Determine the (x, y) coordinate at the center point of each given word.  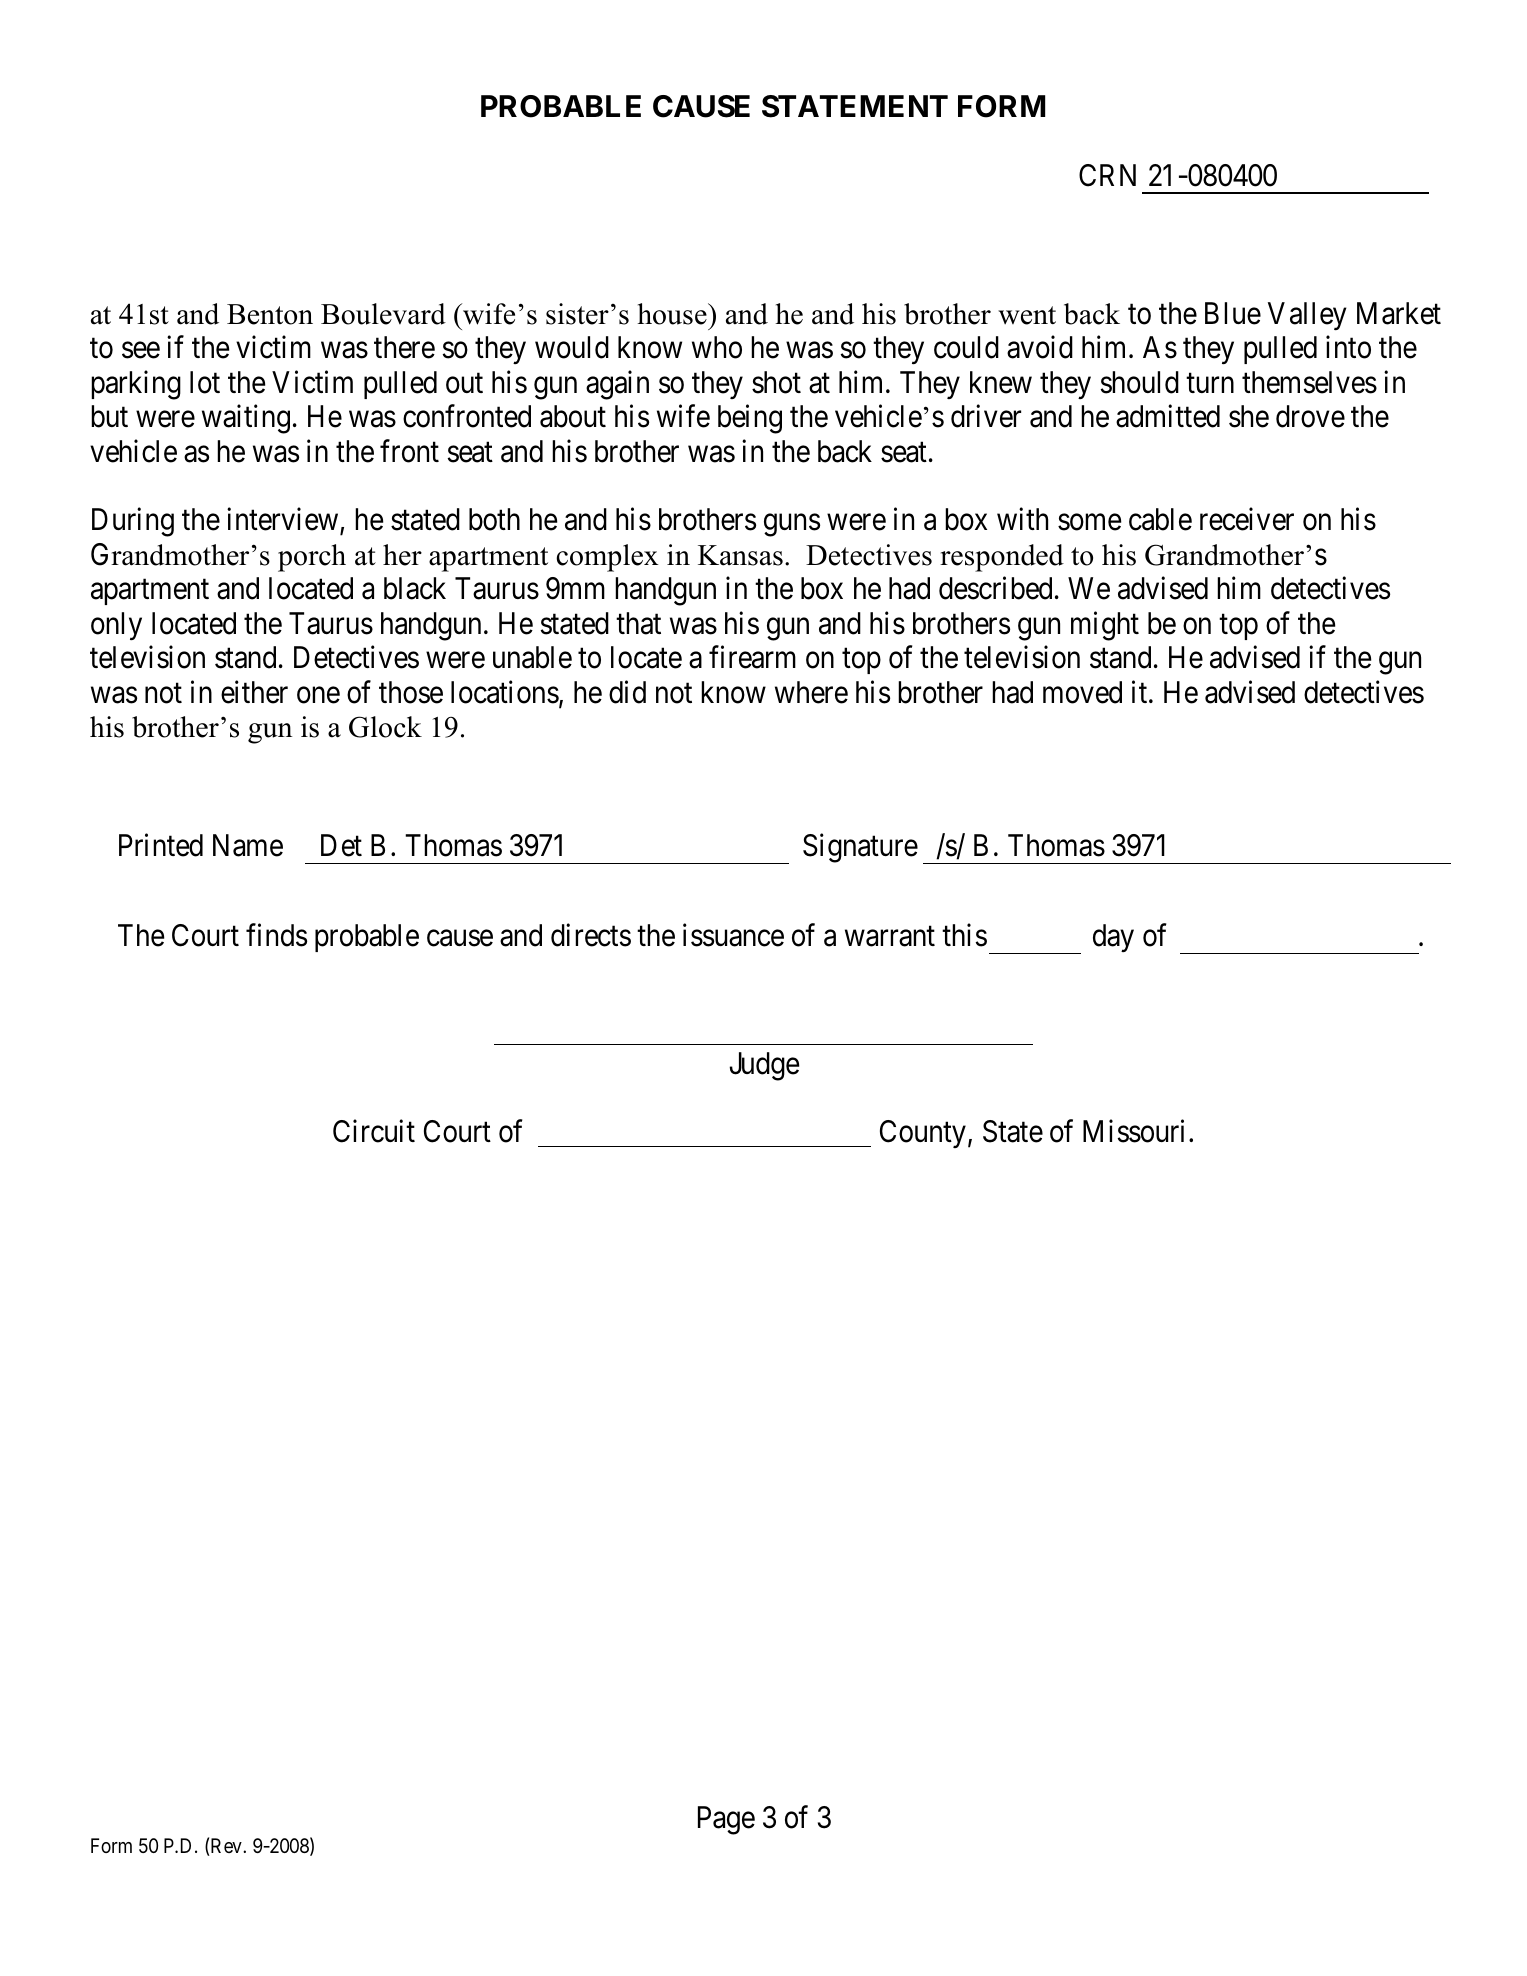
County (923, 1134)
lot (205, 382)
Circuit (374, 1131)
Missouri (1133, 1131)
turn (1210, 383)
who (717, 347)
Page (726, 1820)
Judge (764, 1066)
